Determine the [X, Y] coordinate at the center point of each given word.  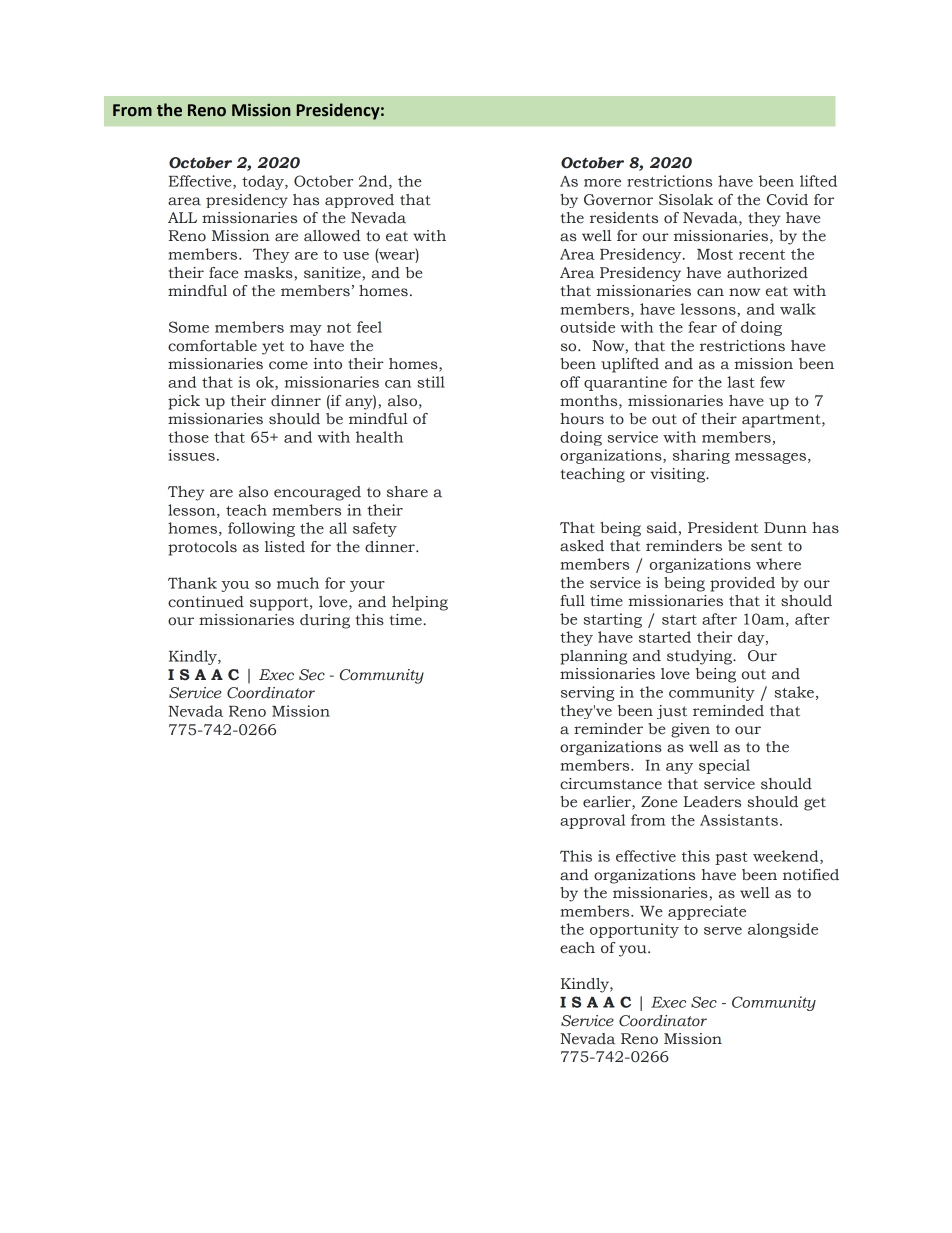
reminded [728, 711]
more [602, 183]
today [264, 182]
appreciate [707, 912]
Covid [787, 200]
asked [582, 546]
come [288, 365]
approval [592, 821]
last [741, 382]
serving [587, 693]
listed [285, 547]
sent [766, 546]
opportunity [634, 930]
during [325, 621]
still [431, 382]
